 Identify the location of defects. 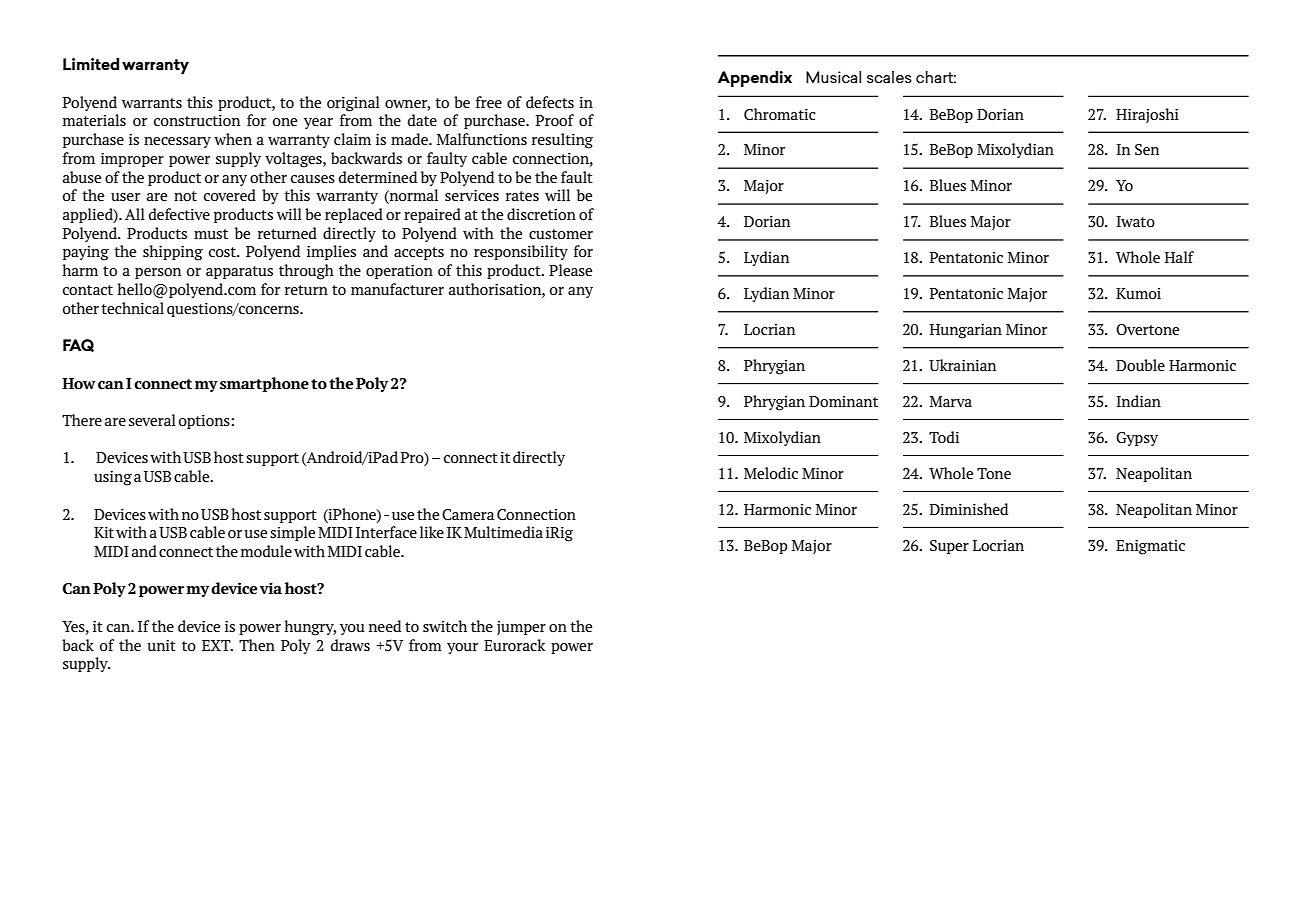
(550, 102).
